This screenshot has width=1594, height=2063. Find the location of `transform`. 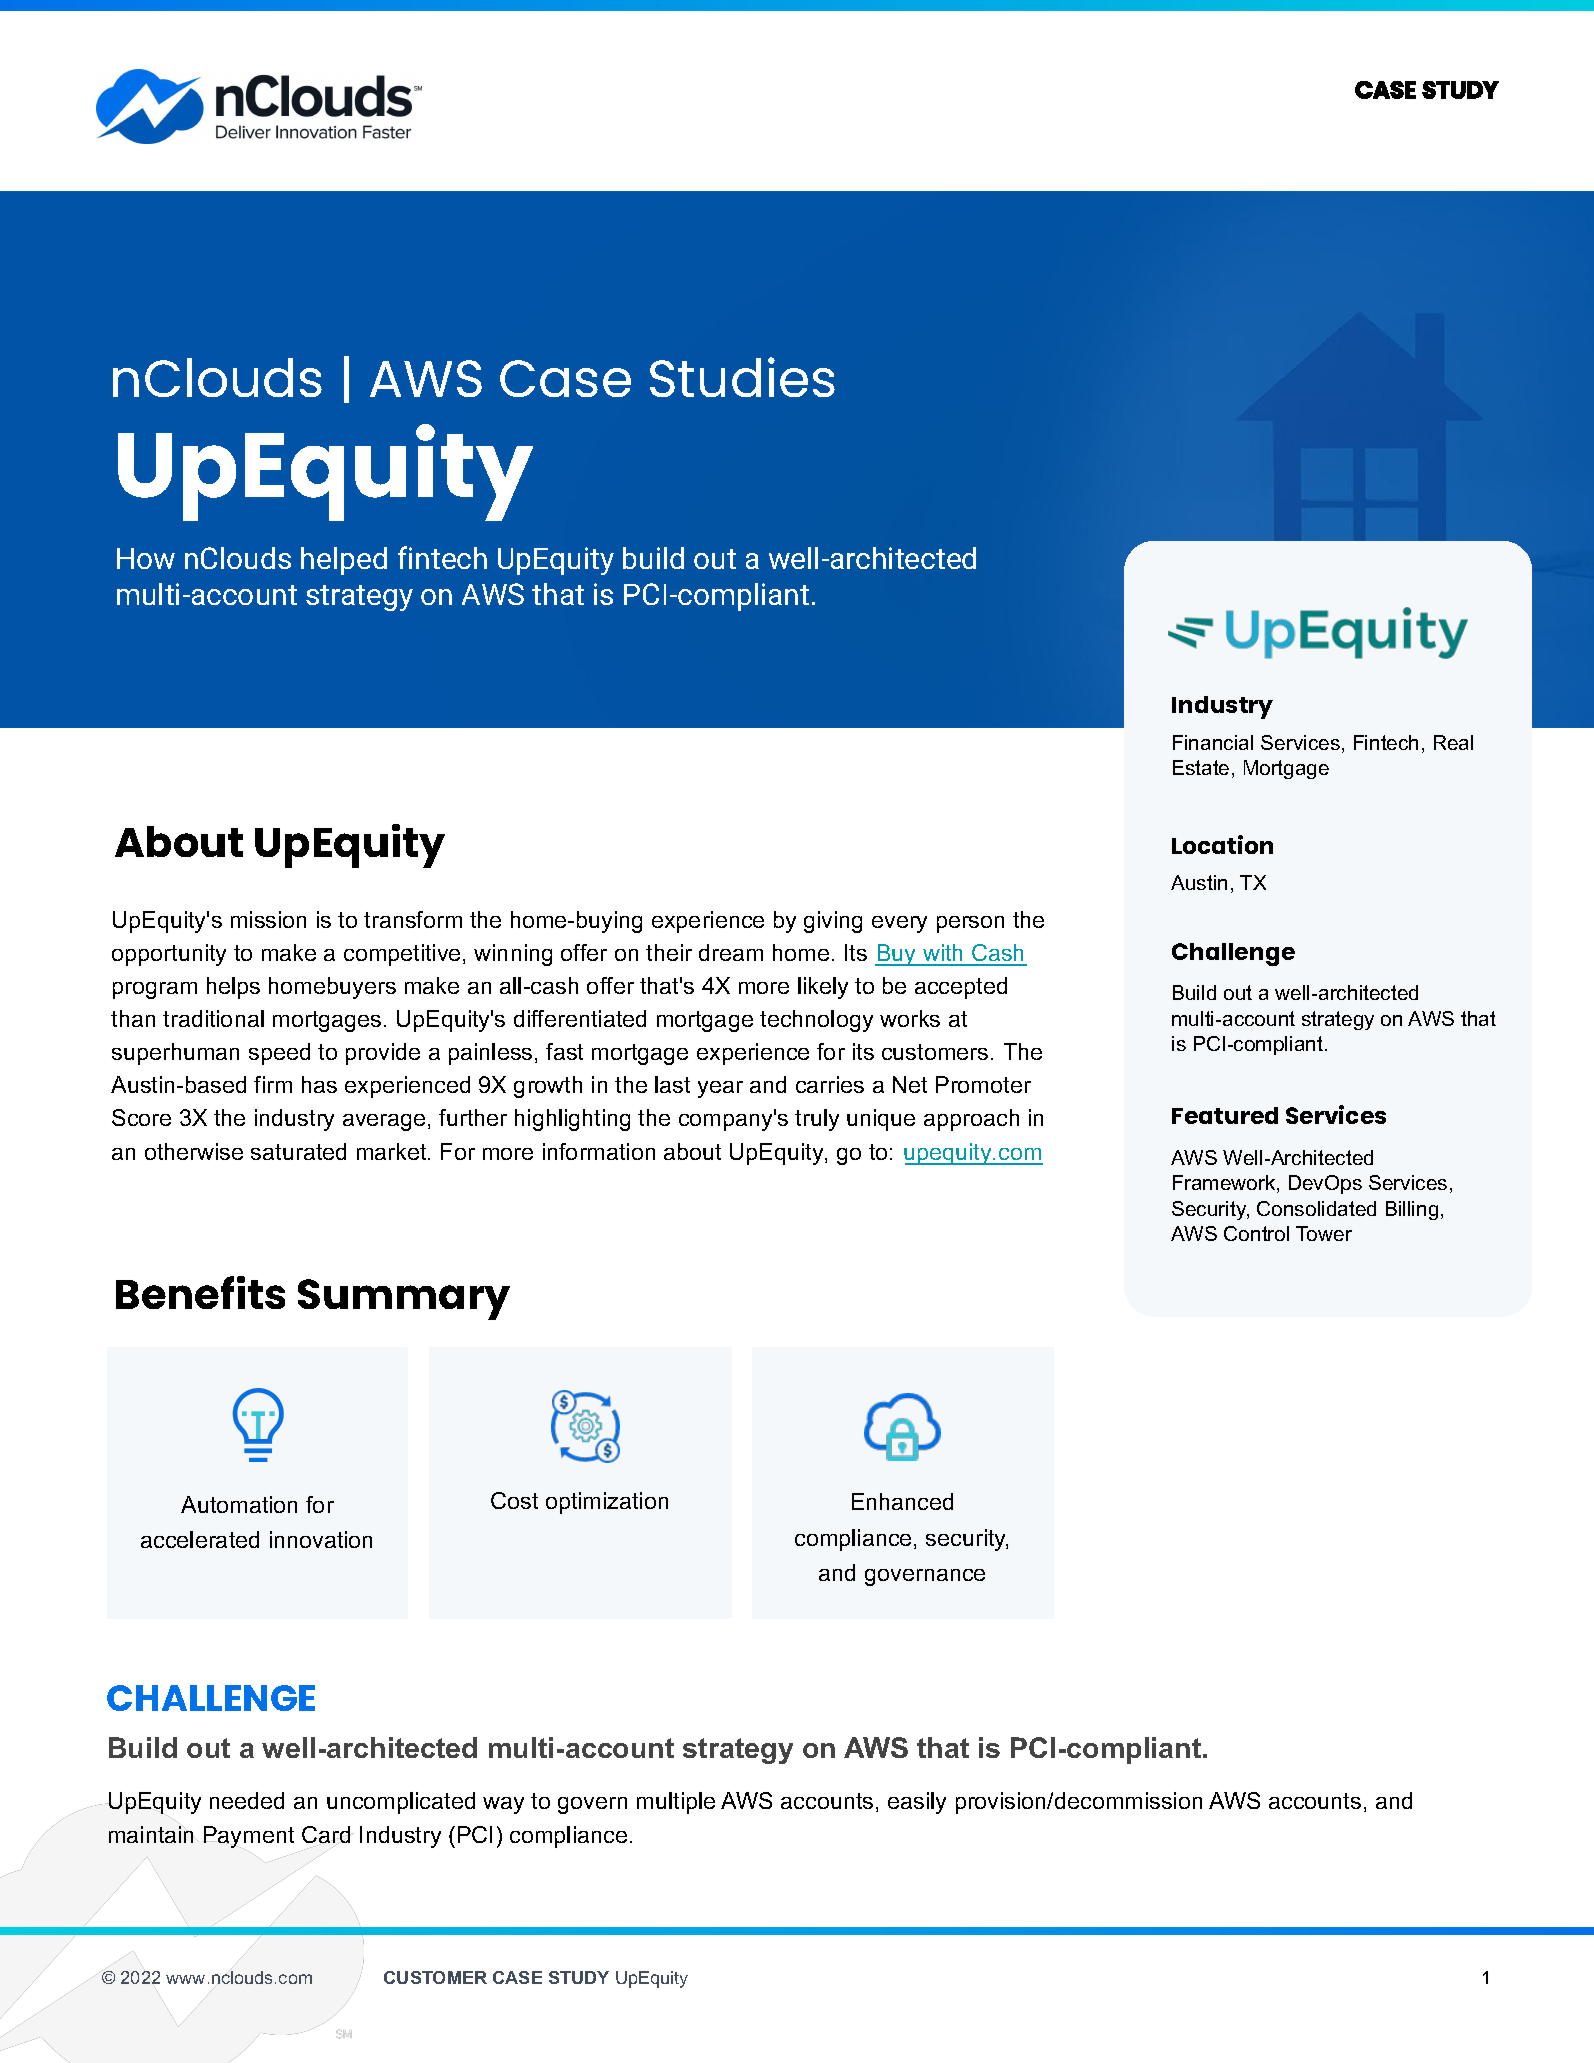

transform is located at coordinates (413, 919).
